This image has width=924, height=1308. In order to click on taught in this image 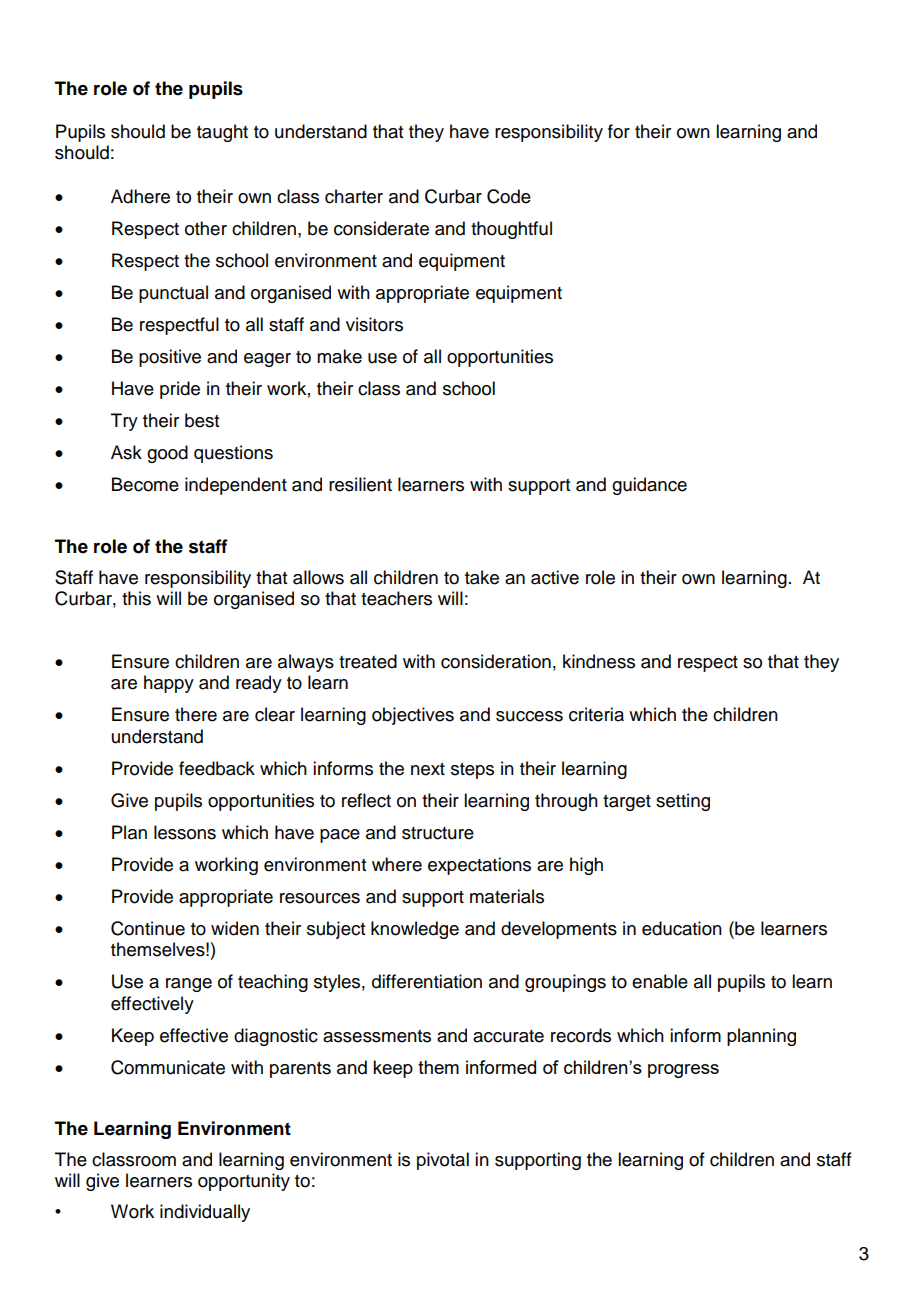, I will do `click(222, 133)`.
